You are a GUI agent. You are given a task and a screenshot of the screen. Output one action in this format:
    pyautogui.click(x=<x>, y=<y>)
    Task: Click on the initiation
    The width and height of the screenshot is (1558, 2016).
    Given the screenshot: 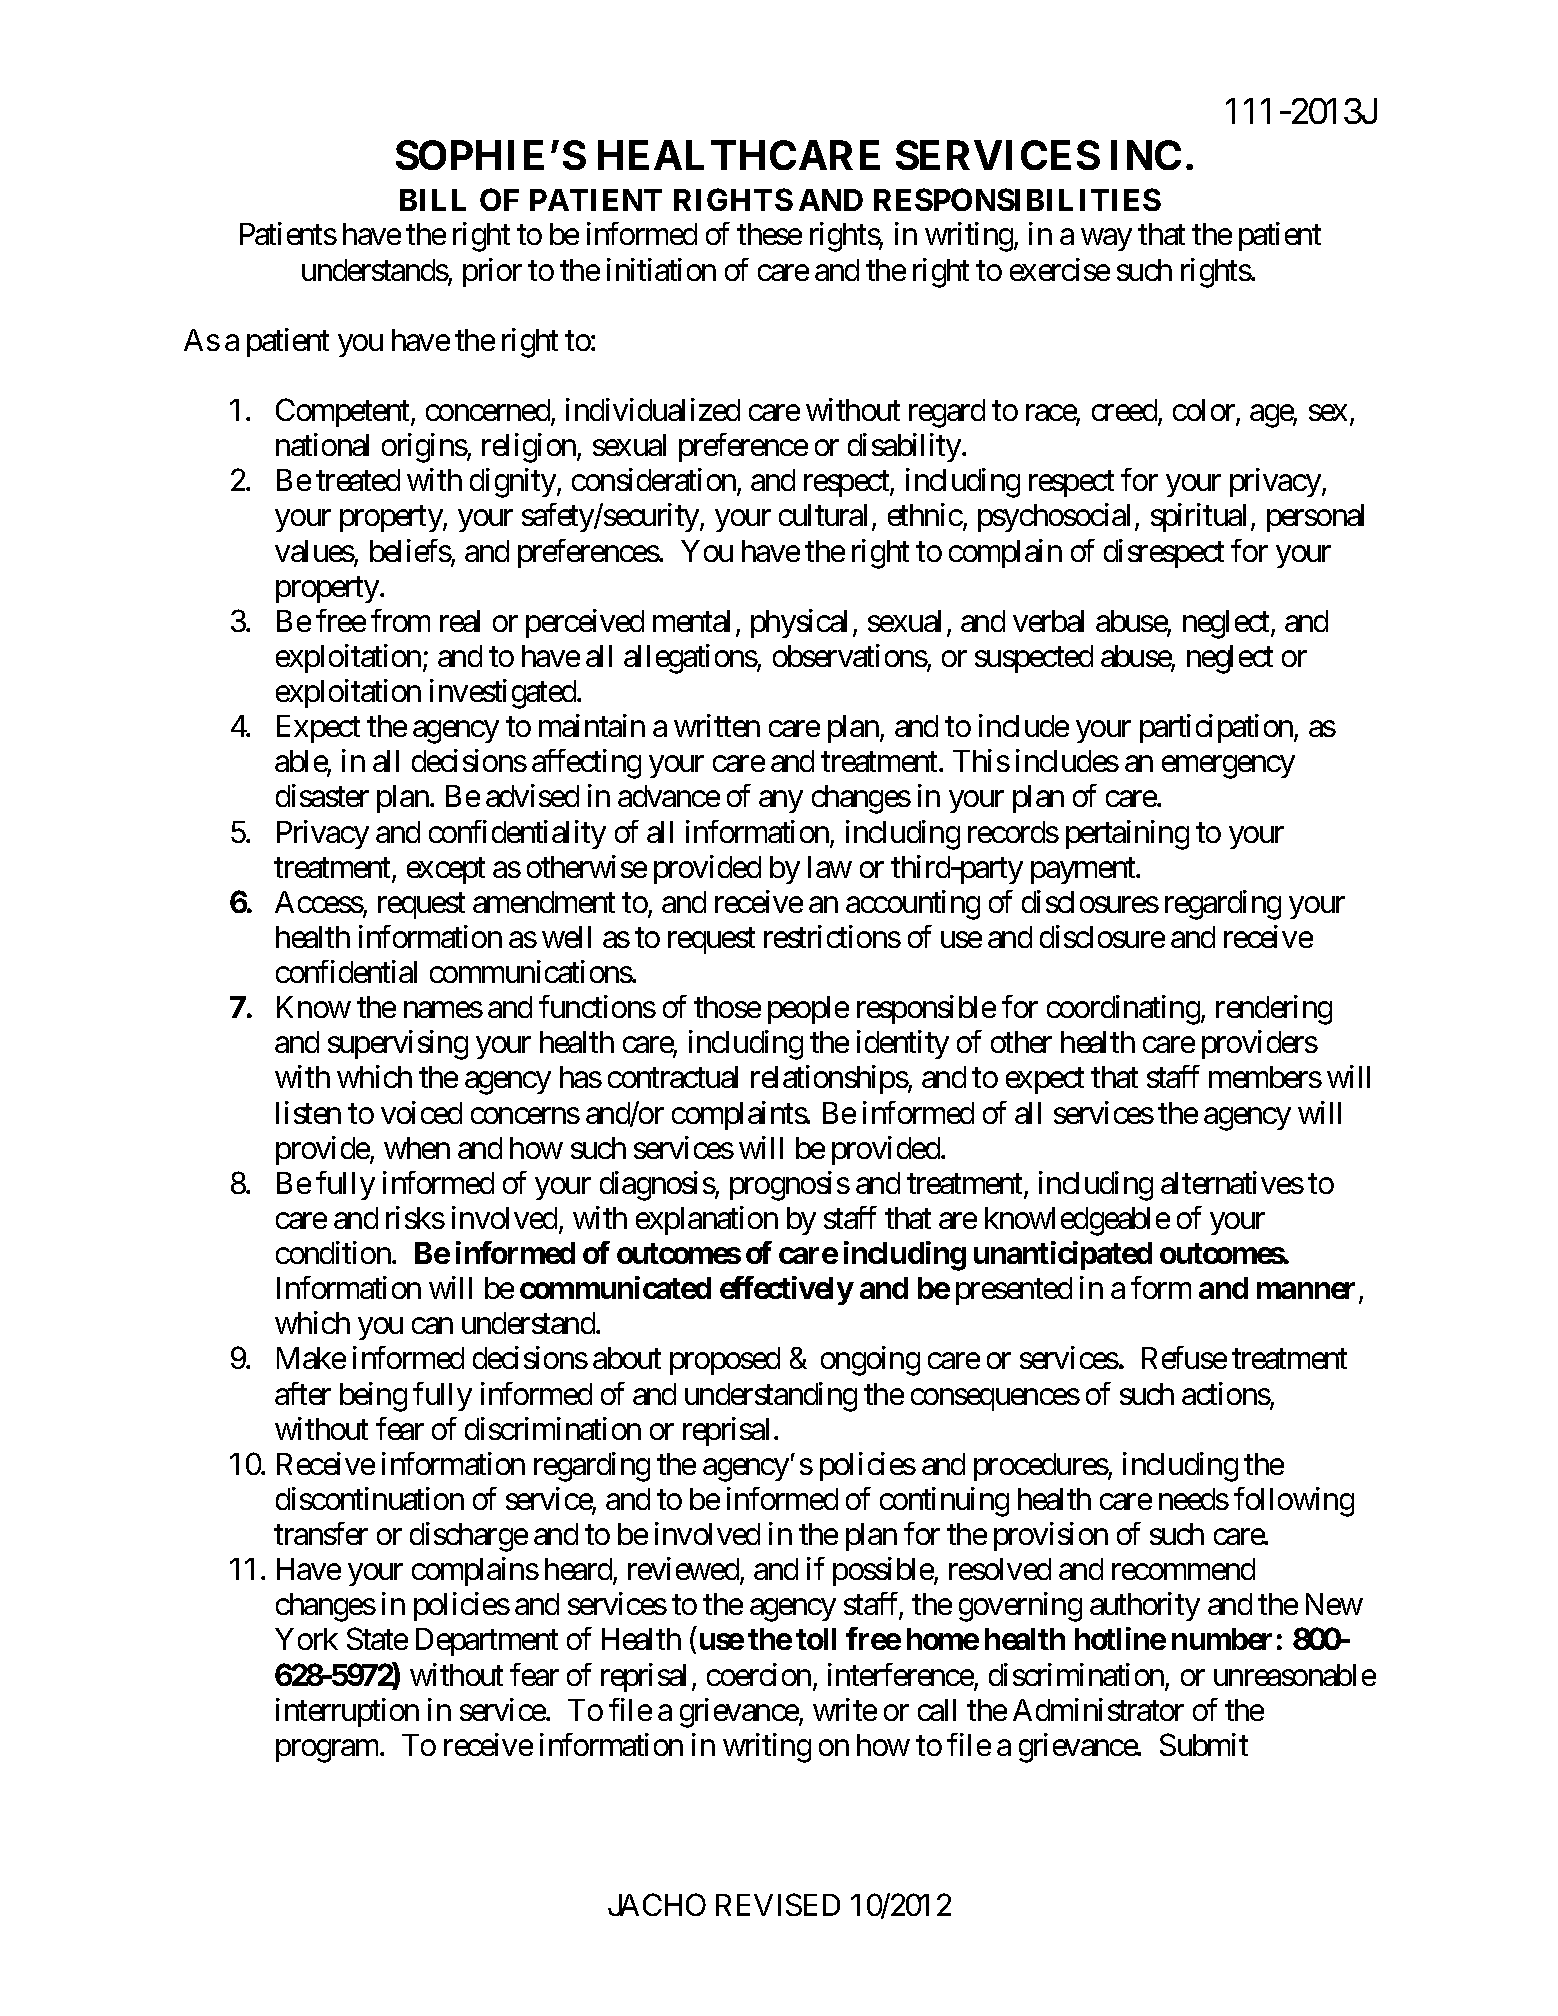 What is the action you would take?
    pyautogui.click(x=661, y=269)
